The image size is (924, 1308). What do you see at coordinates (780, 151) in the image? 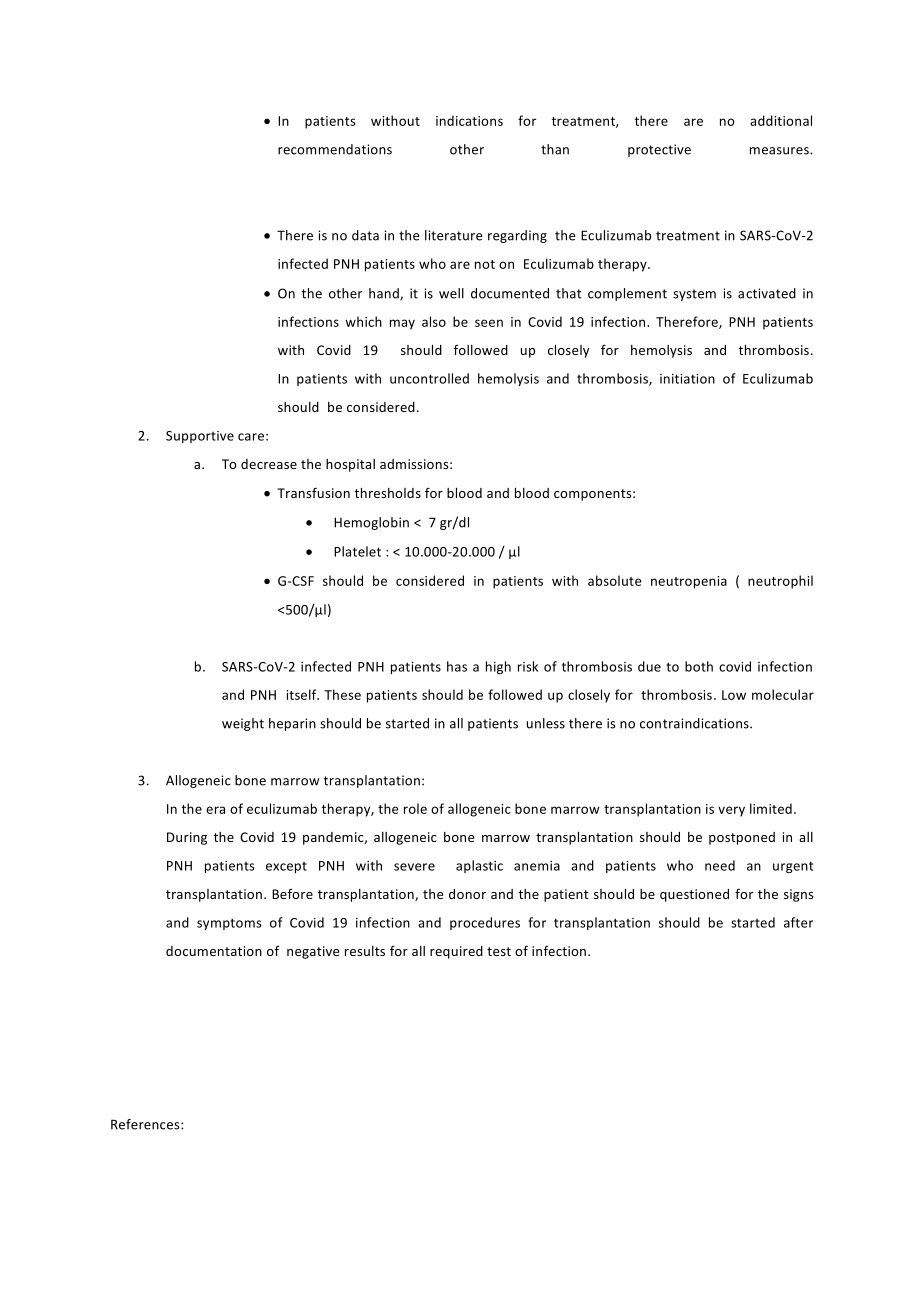
I see `measures` at bounding box center [780, 151].
